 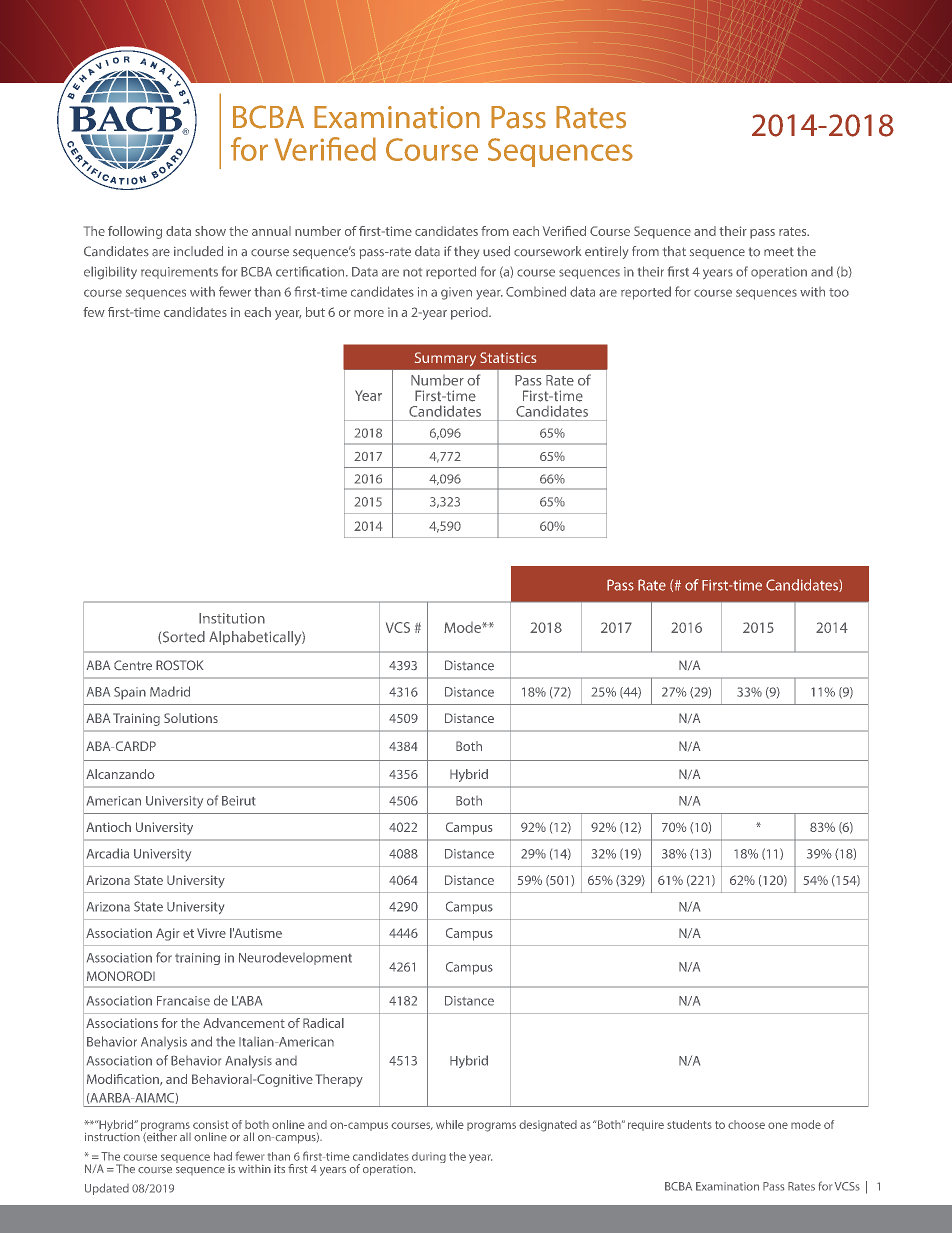 I want to click on choose, so click(x=746, y=1124).
